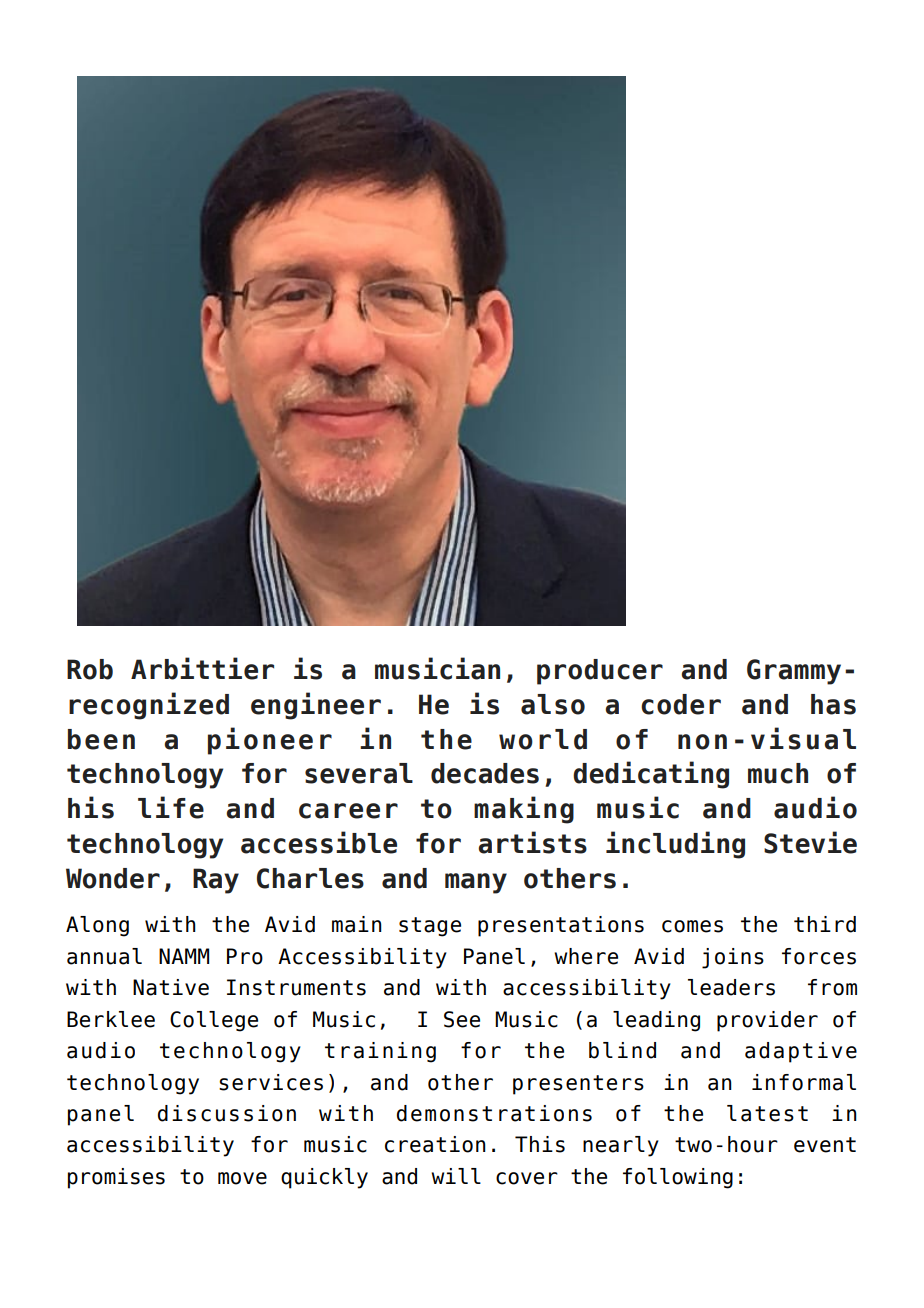 Image resolution: width=924 pixels, height=1308 pixels. Describe the element at coordinates (171, 807) in the document. I see `life` at that location.
